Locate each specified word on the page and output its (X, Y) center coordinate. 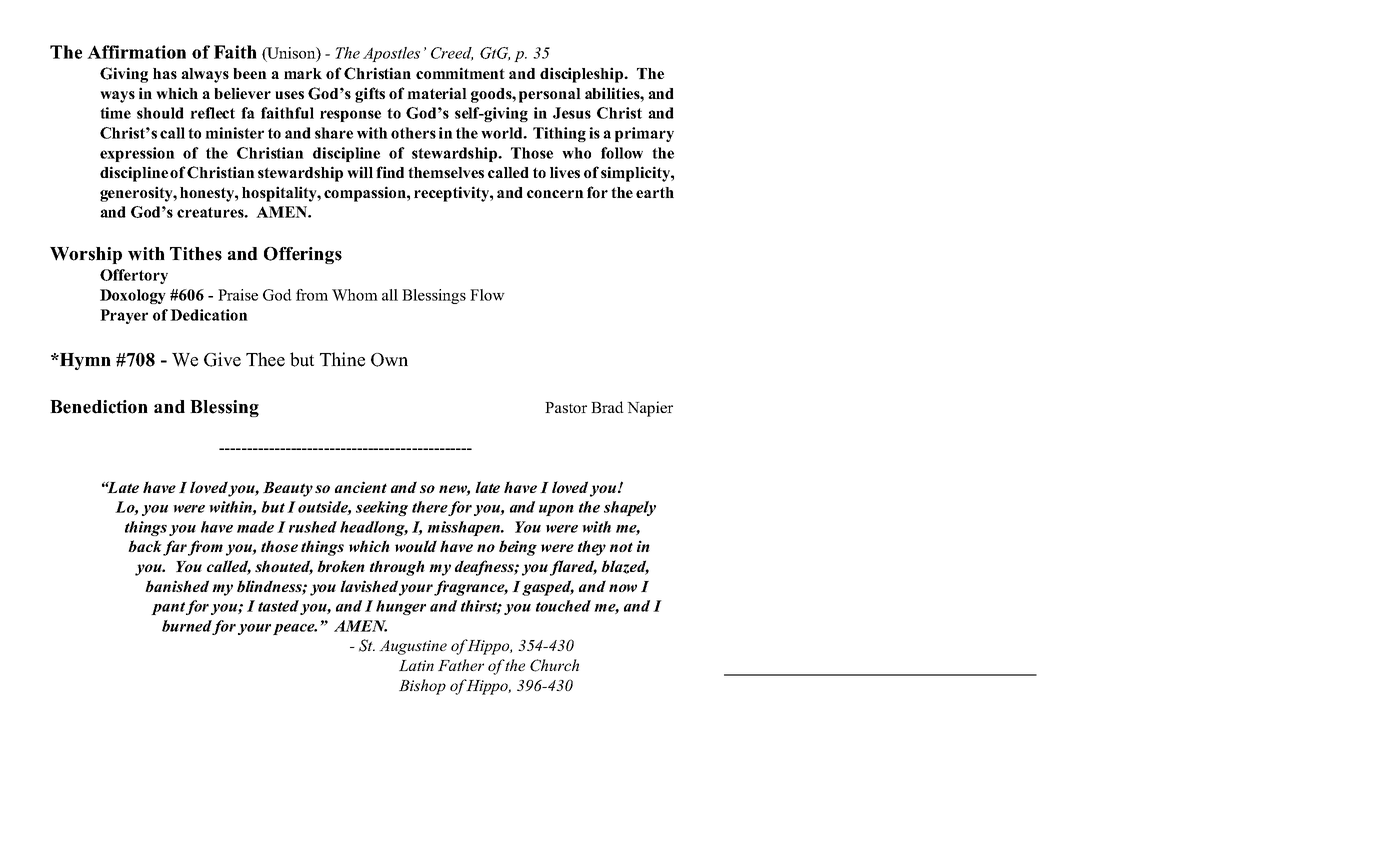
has (165, 73)
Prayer (124, 316)
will (360, 172)
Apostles (391, 54)
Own (389, 360)
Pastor (566, 407)
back (145, 546)
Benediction (99, 407)
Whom (355, 295)
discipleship (582, 75)
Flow (487, 295)
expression (137, 154)
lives (565, 172)
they (592, 548)
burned (187, 627)
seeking (382, 508)
